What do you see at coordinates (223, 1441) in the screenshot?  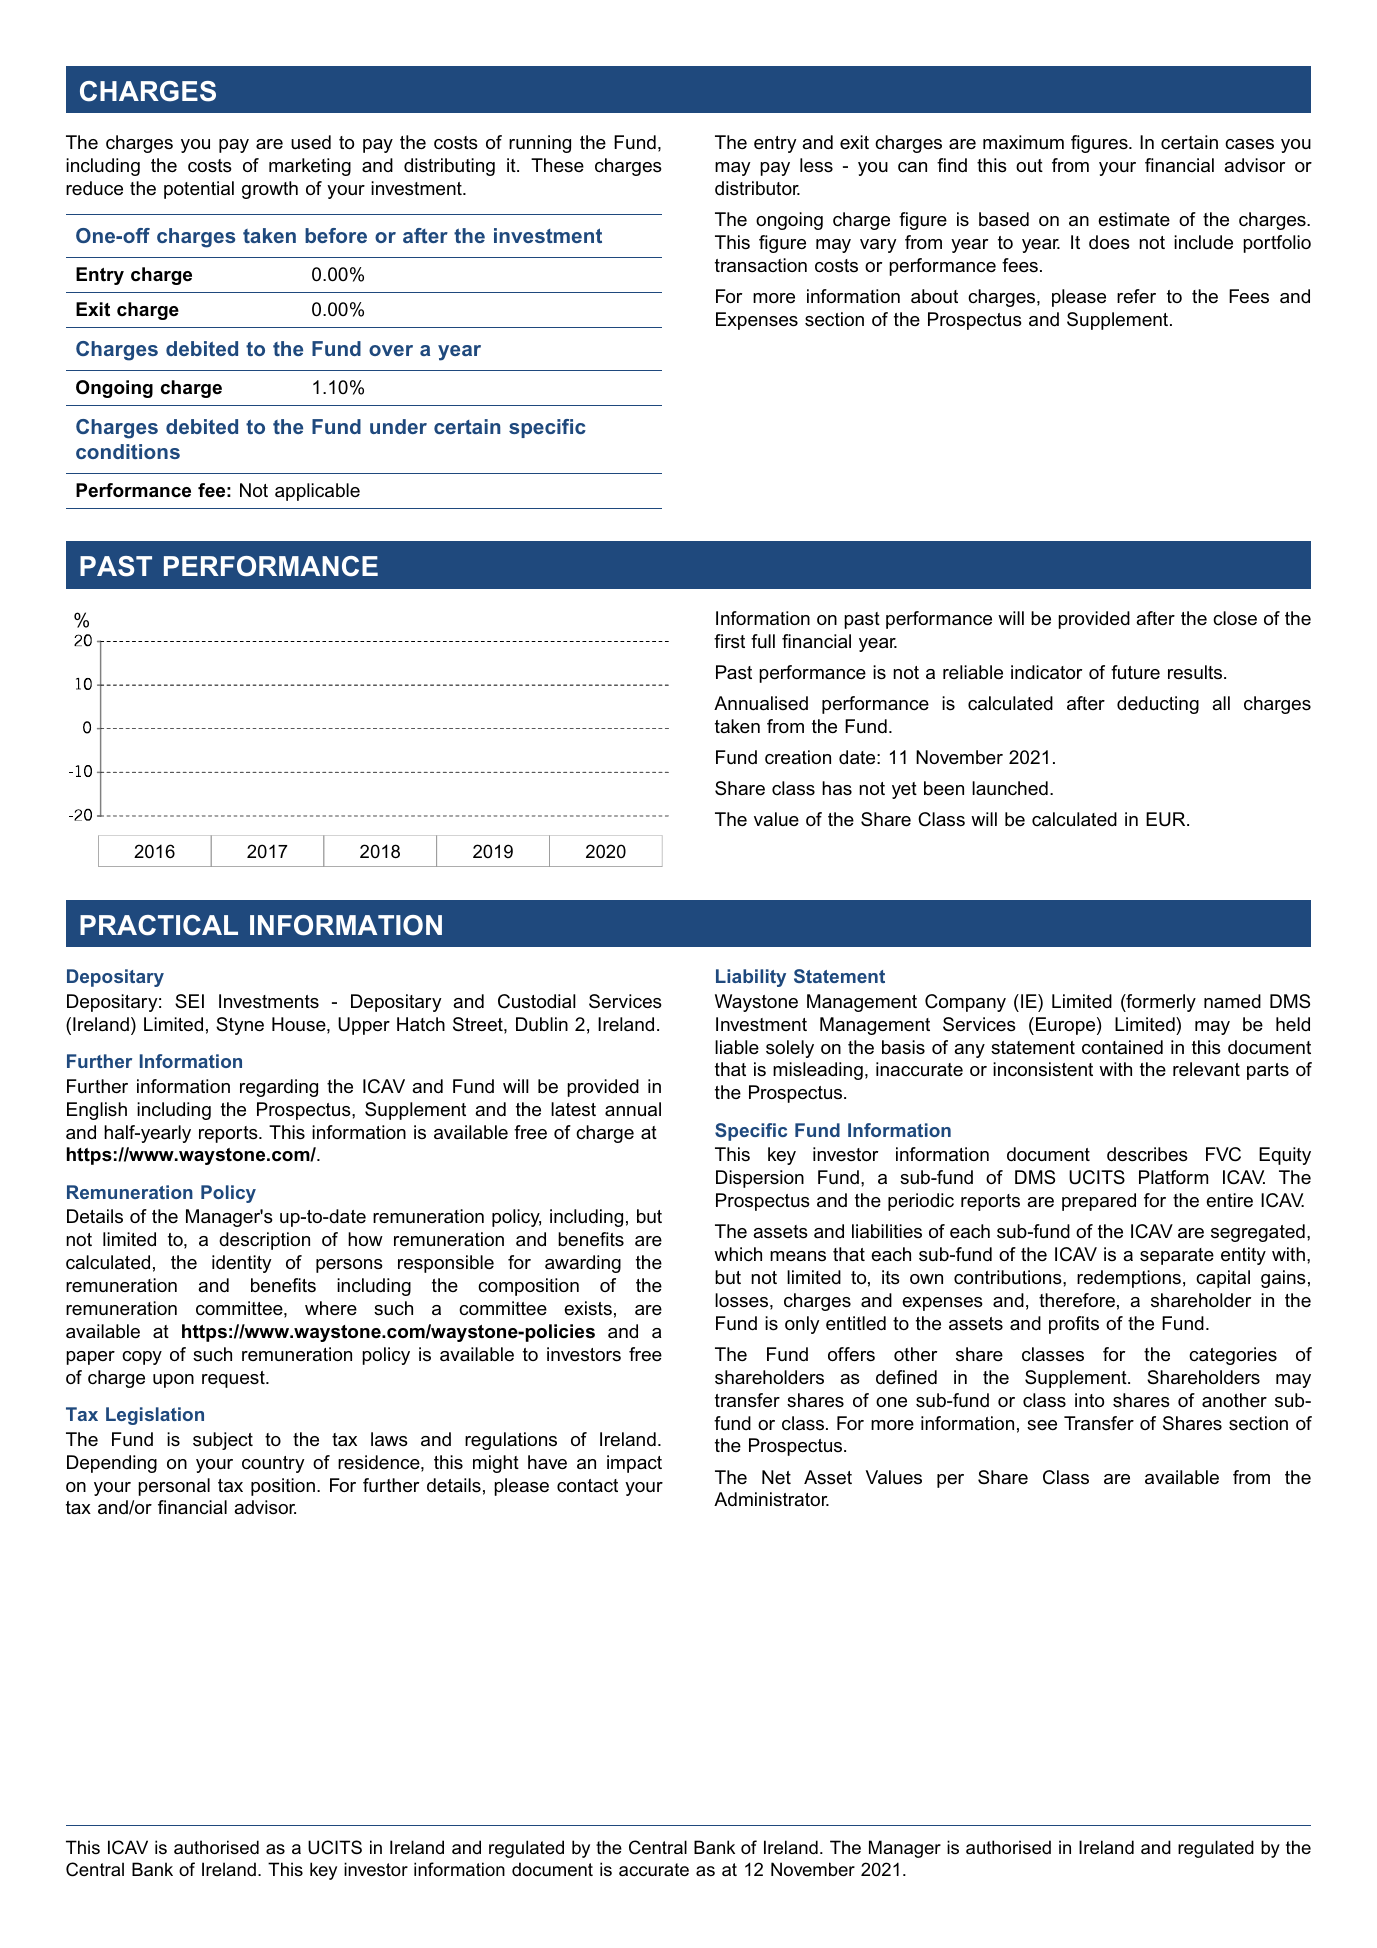 I see `subject` at bounding box center [223, 1441].
